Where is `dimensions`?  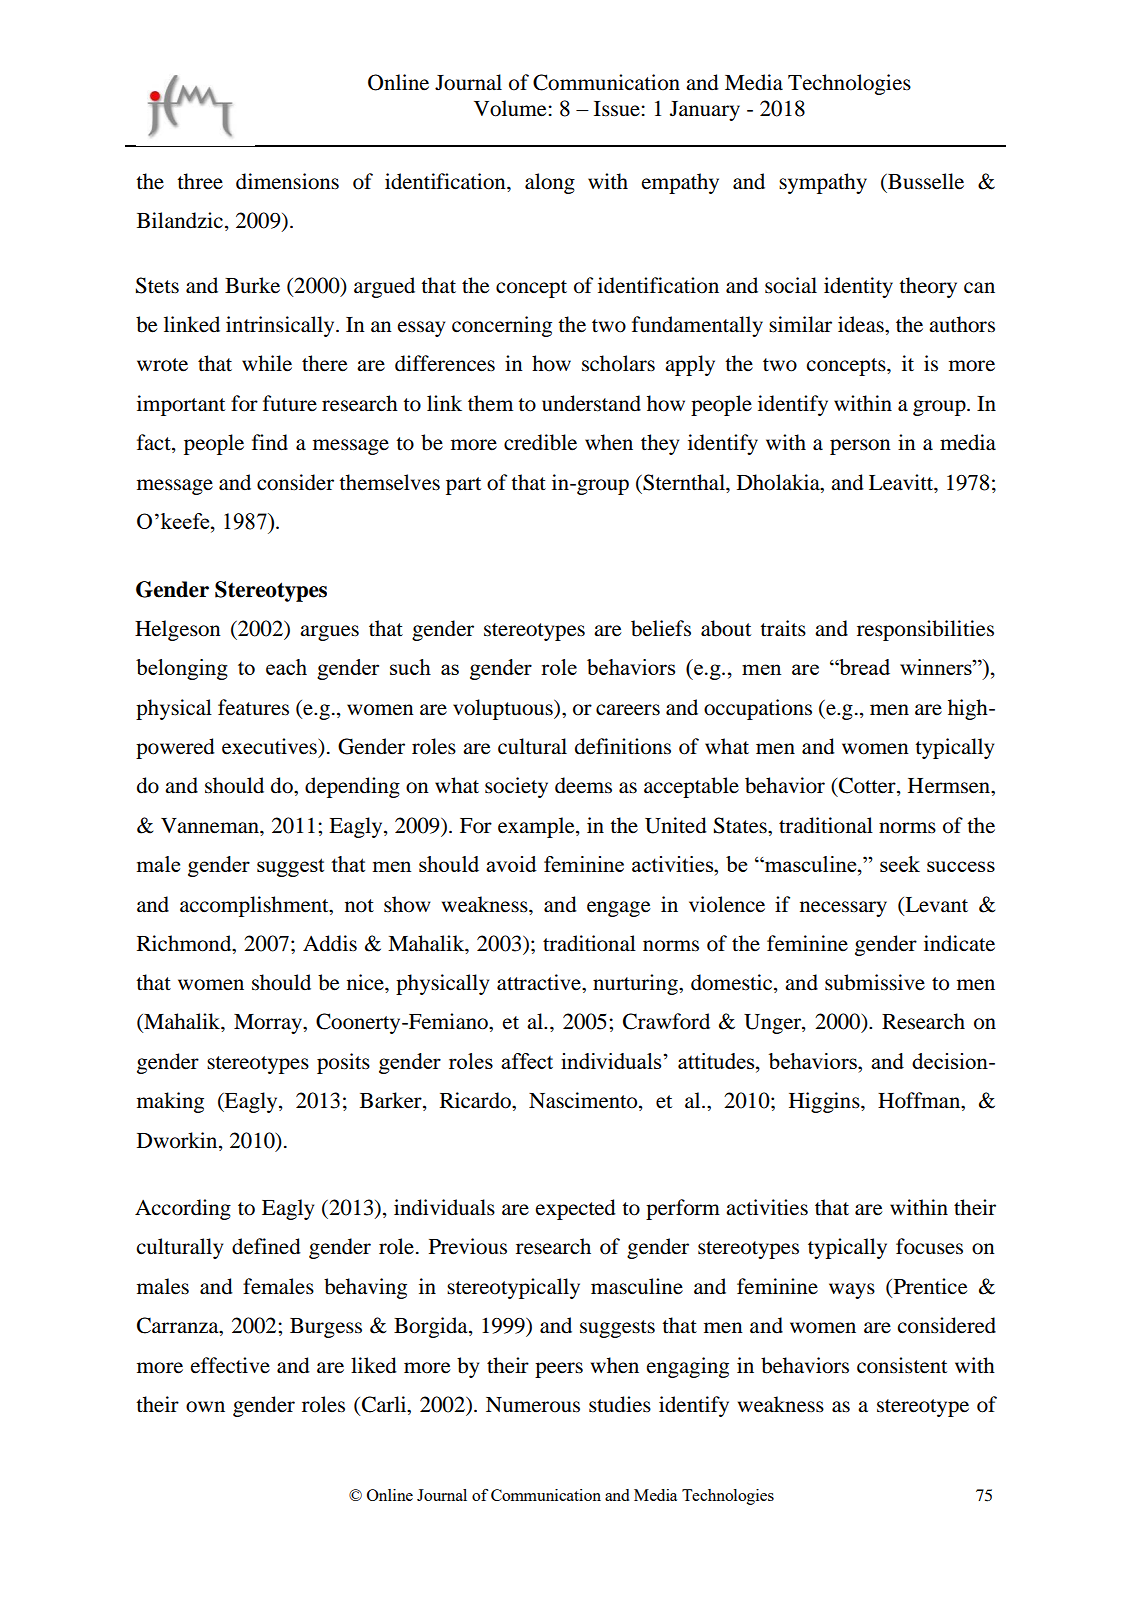 dimensions is located at coordinates (287, 181).
